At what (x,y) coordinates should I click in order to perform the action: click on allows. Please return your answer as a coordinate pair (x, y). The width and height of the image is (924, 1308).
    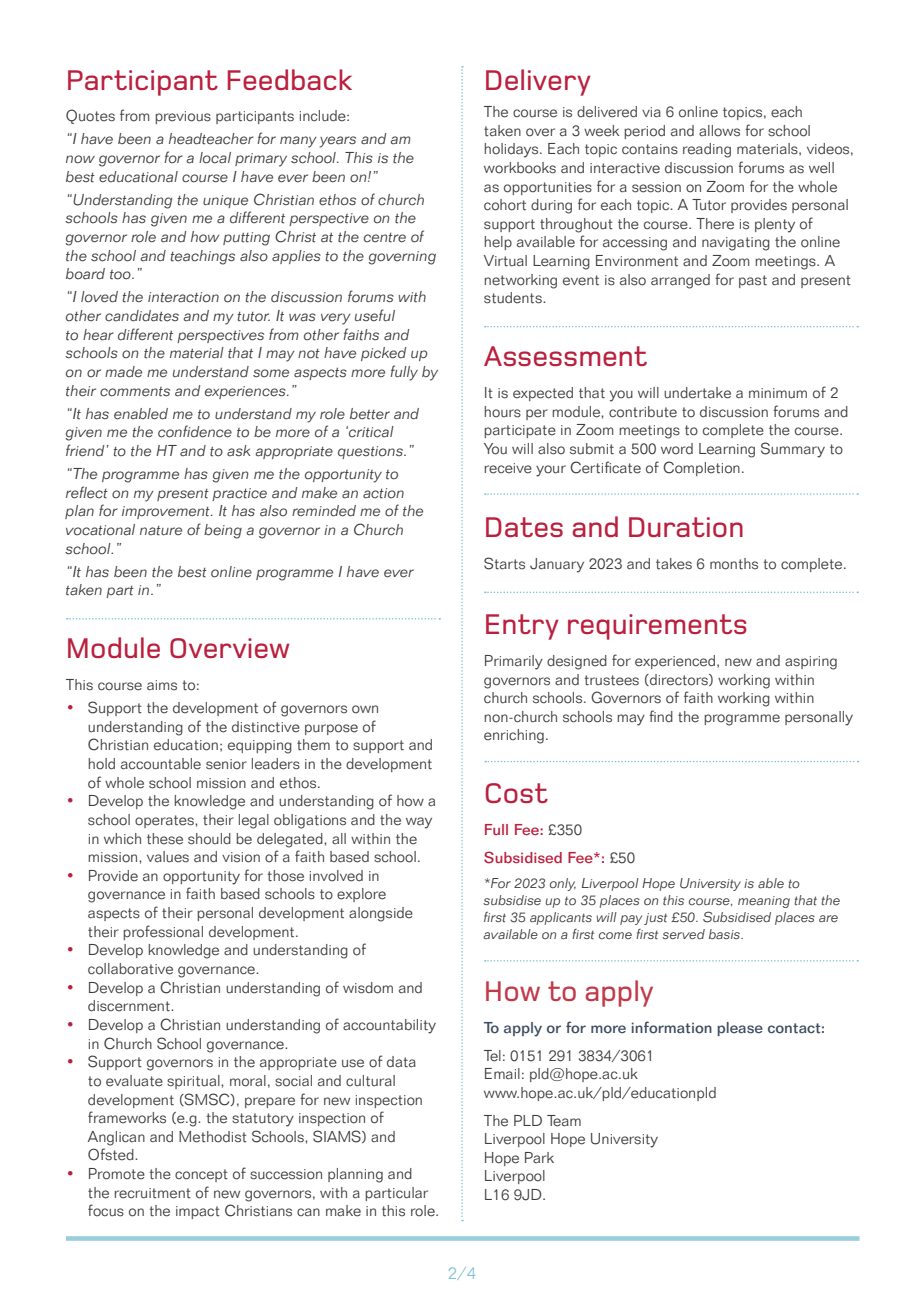
    Looking at the image, I should click on (719, 131).
